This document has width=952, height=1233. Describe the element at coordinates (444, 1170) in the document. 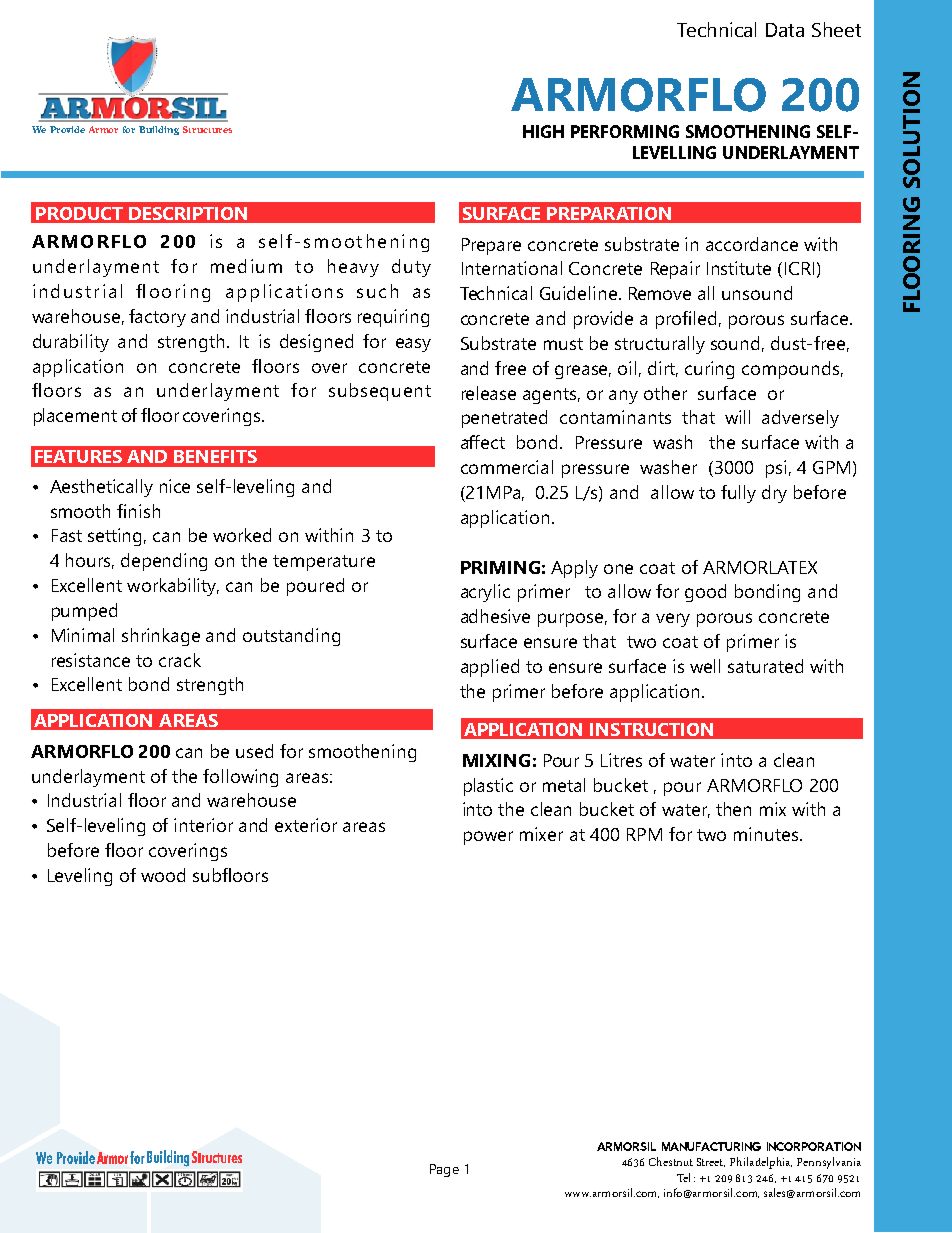

I see `Page` at that location.
